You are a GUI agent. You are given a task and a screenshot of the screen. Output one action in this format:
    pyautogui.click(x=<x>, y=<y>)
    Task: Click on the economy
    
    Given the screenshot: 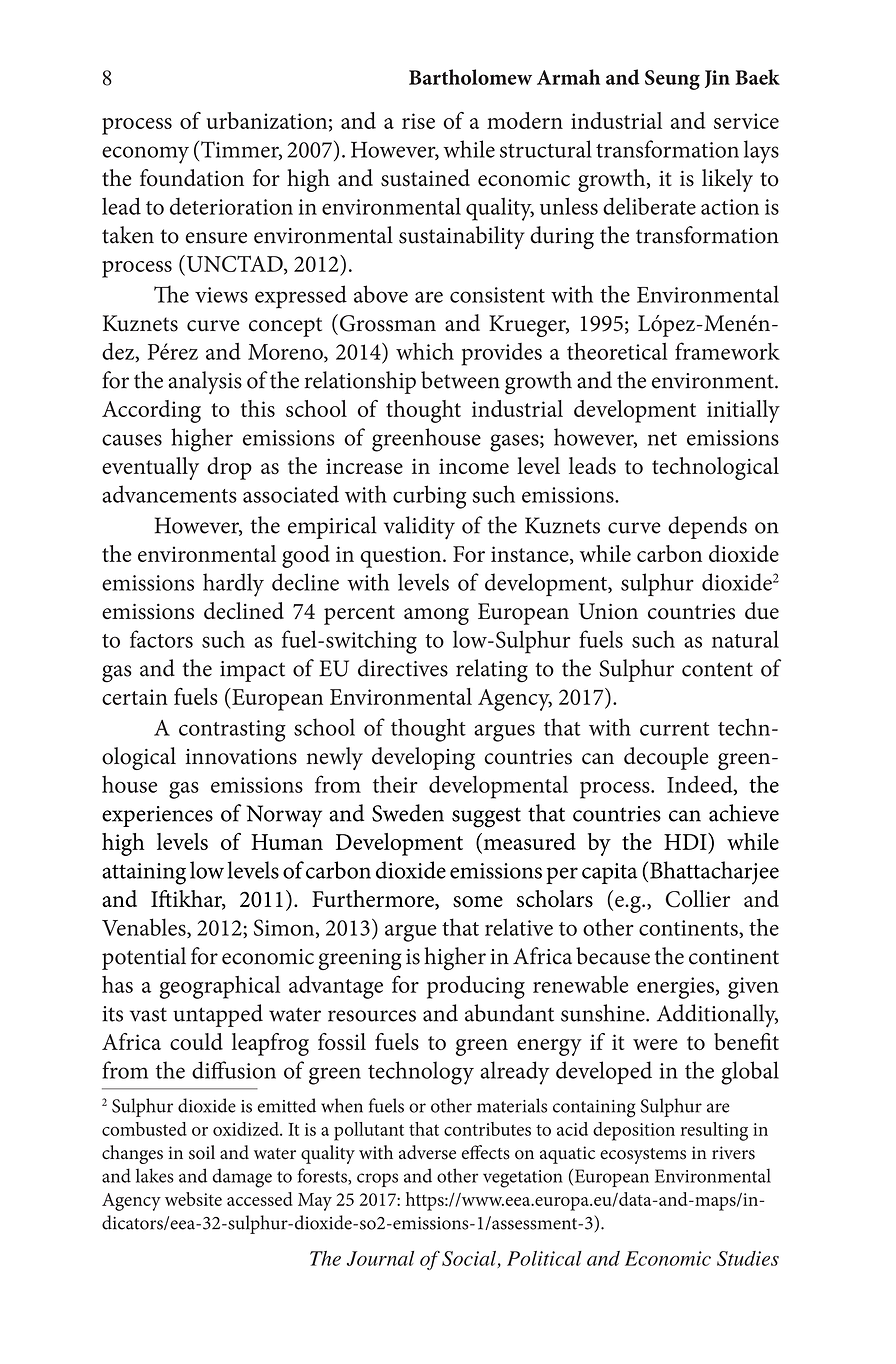 What is the action you would take?
    pyautogui.click(x=145, y=155)
